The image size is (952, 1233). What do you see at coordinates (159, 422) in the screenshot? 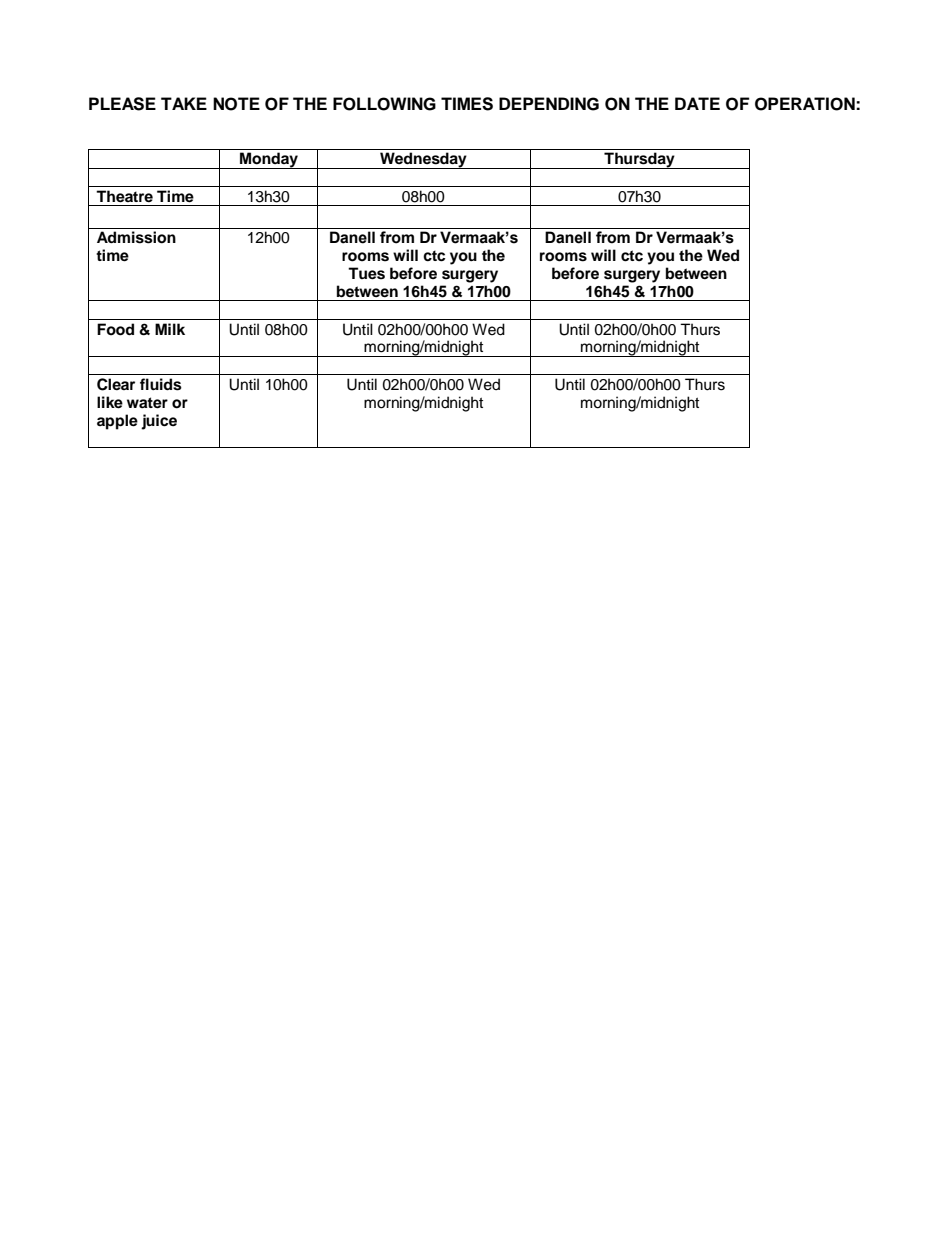
I see `juice` at bounding box center [159, 422].
